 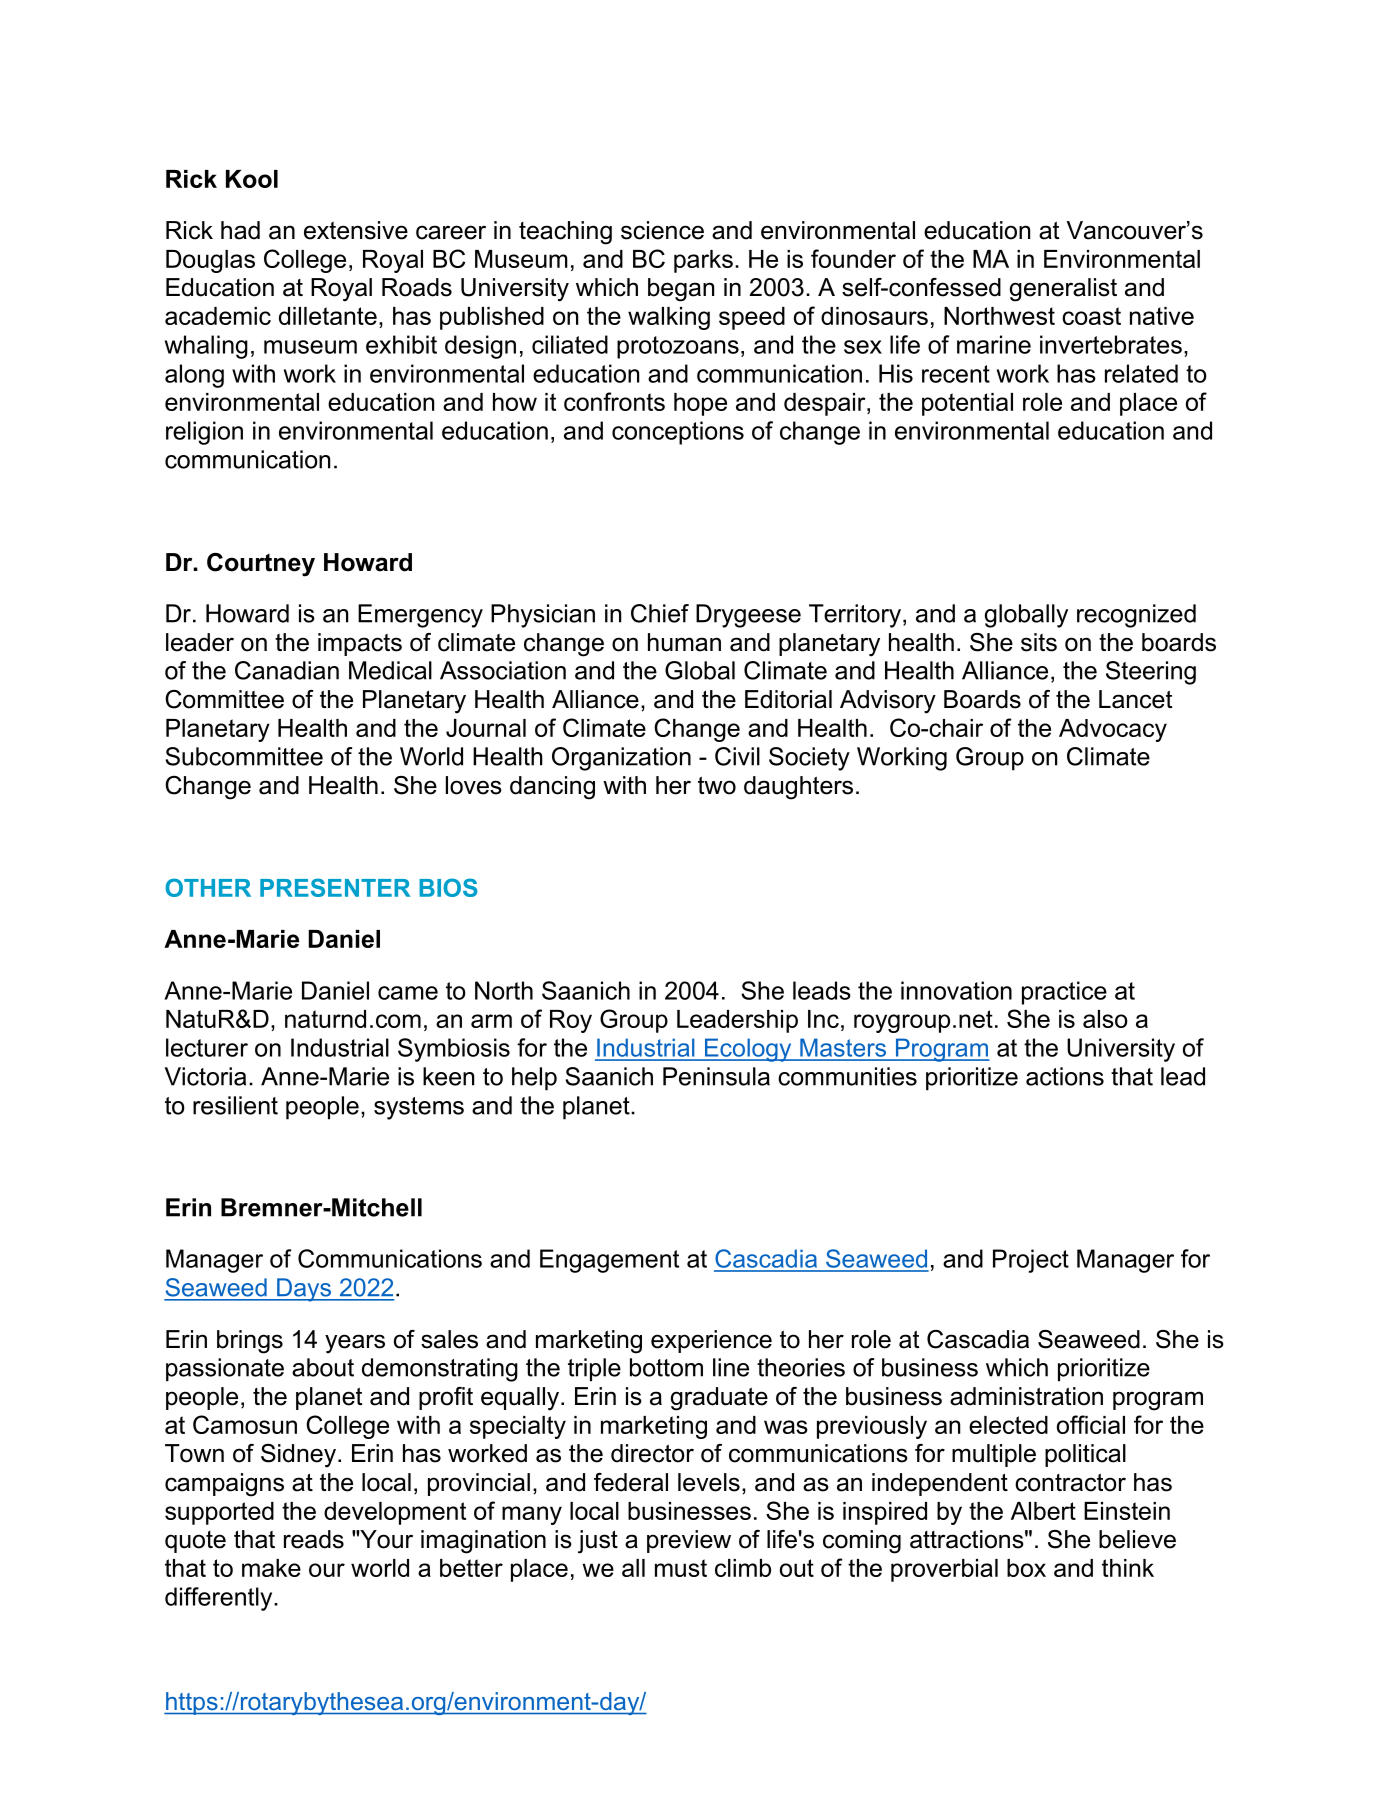 What do you see at coordinates (335, 887) in the page?
I see `PRESENTER` at bounding box center [335, 887].
